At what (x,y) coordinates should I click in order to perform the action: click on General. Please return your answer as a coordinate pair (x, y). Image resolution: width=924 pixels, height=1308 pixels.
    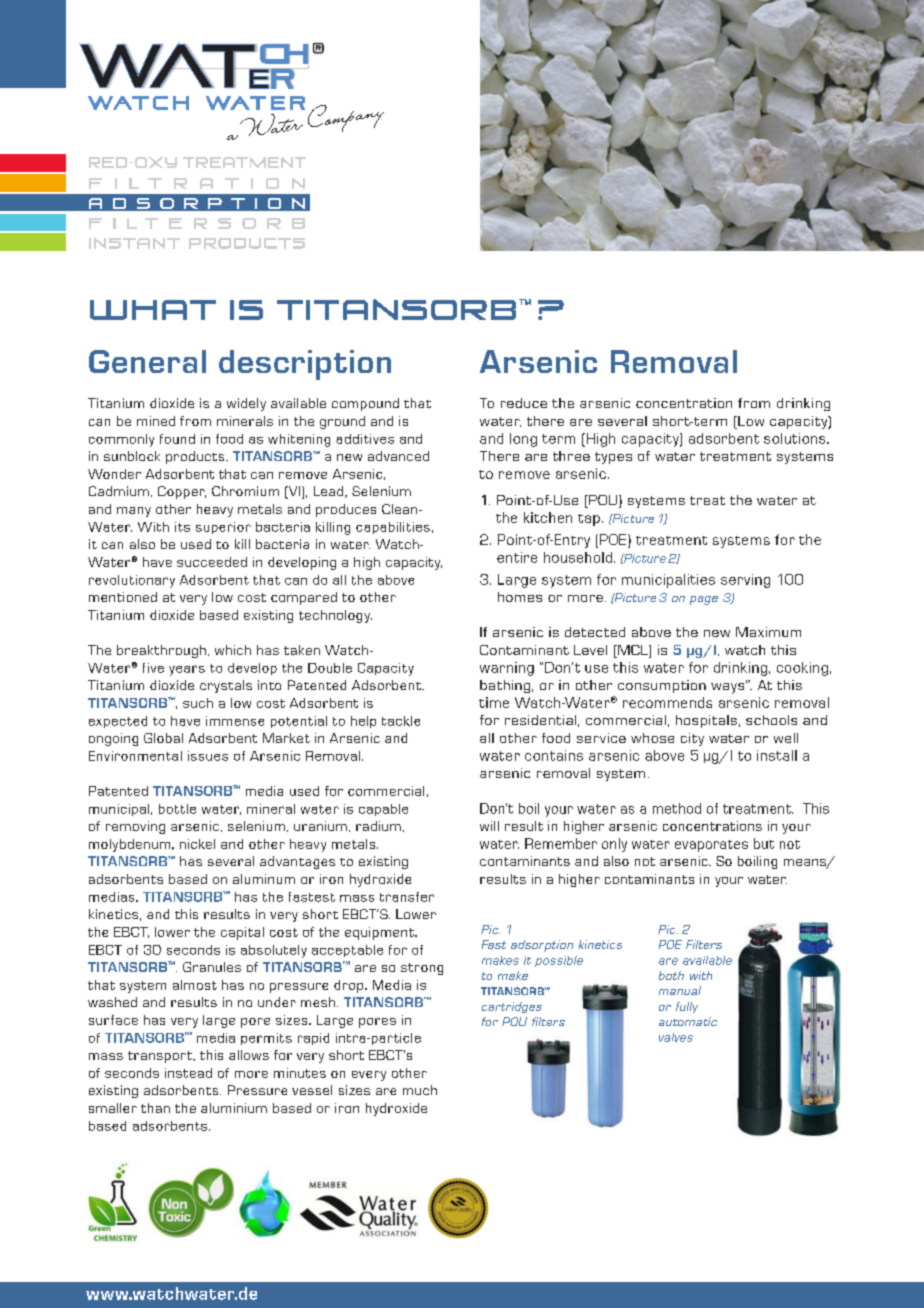
    Looking at the image, I should click on (147, 361).
